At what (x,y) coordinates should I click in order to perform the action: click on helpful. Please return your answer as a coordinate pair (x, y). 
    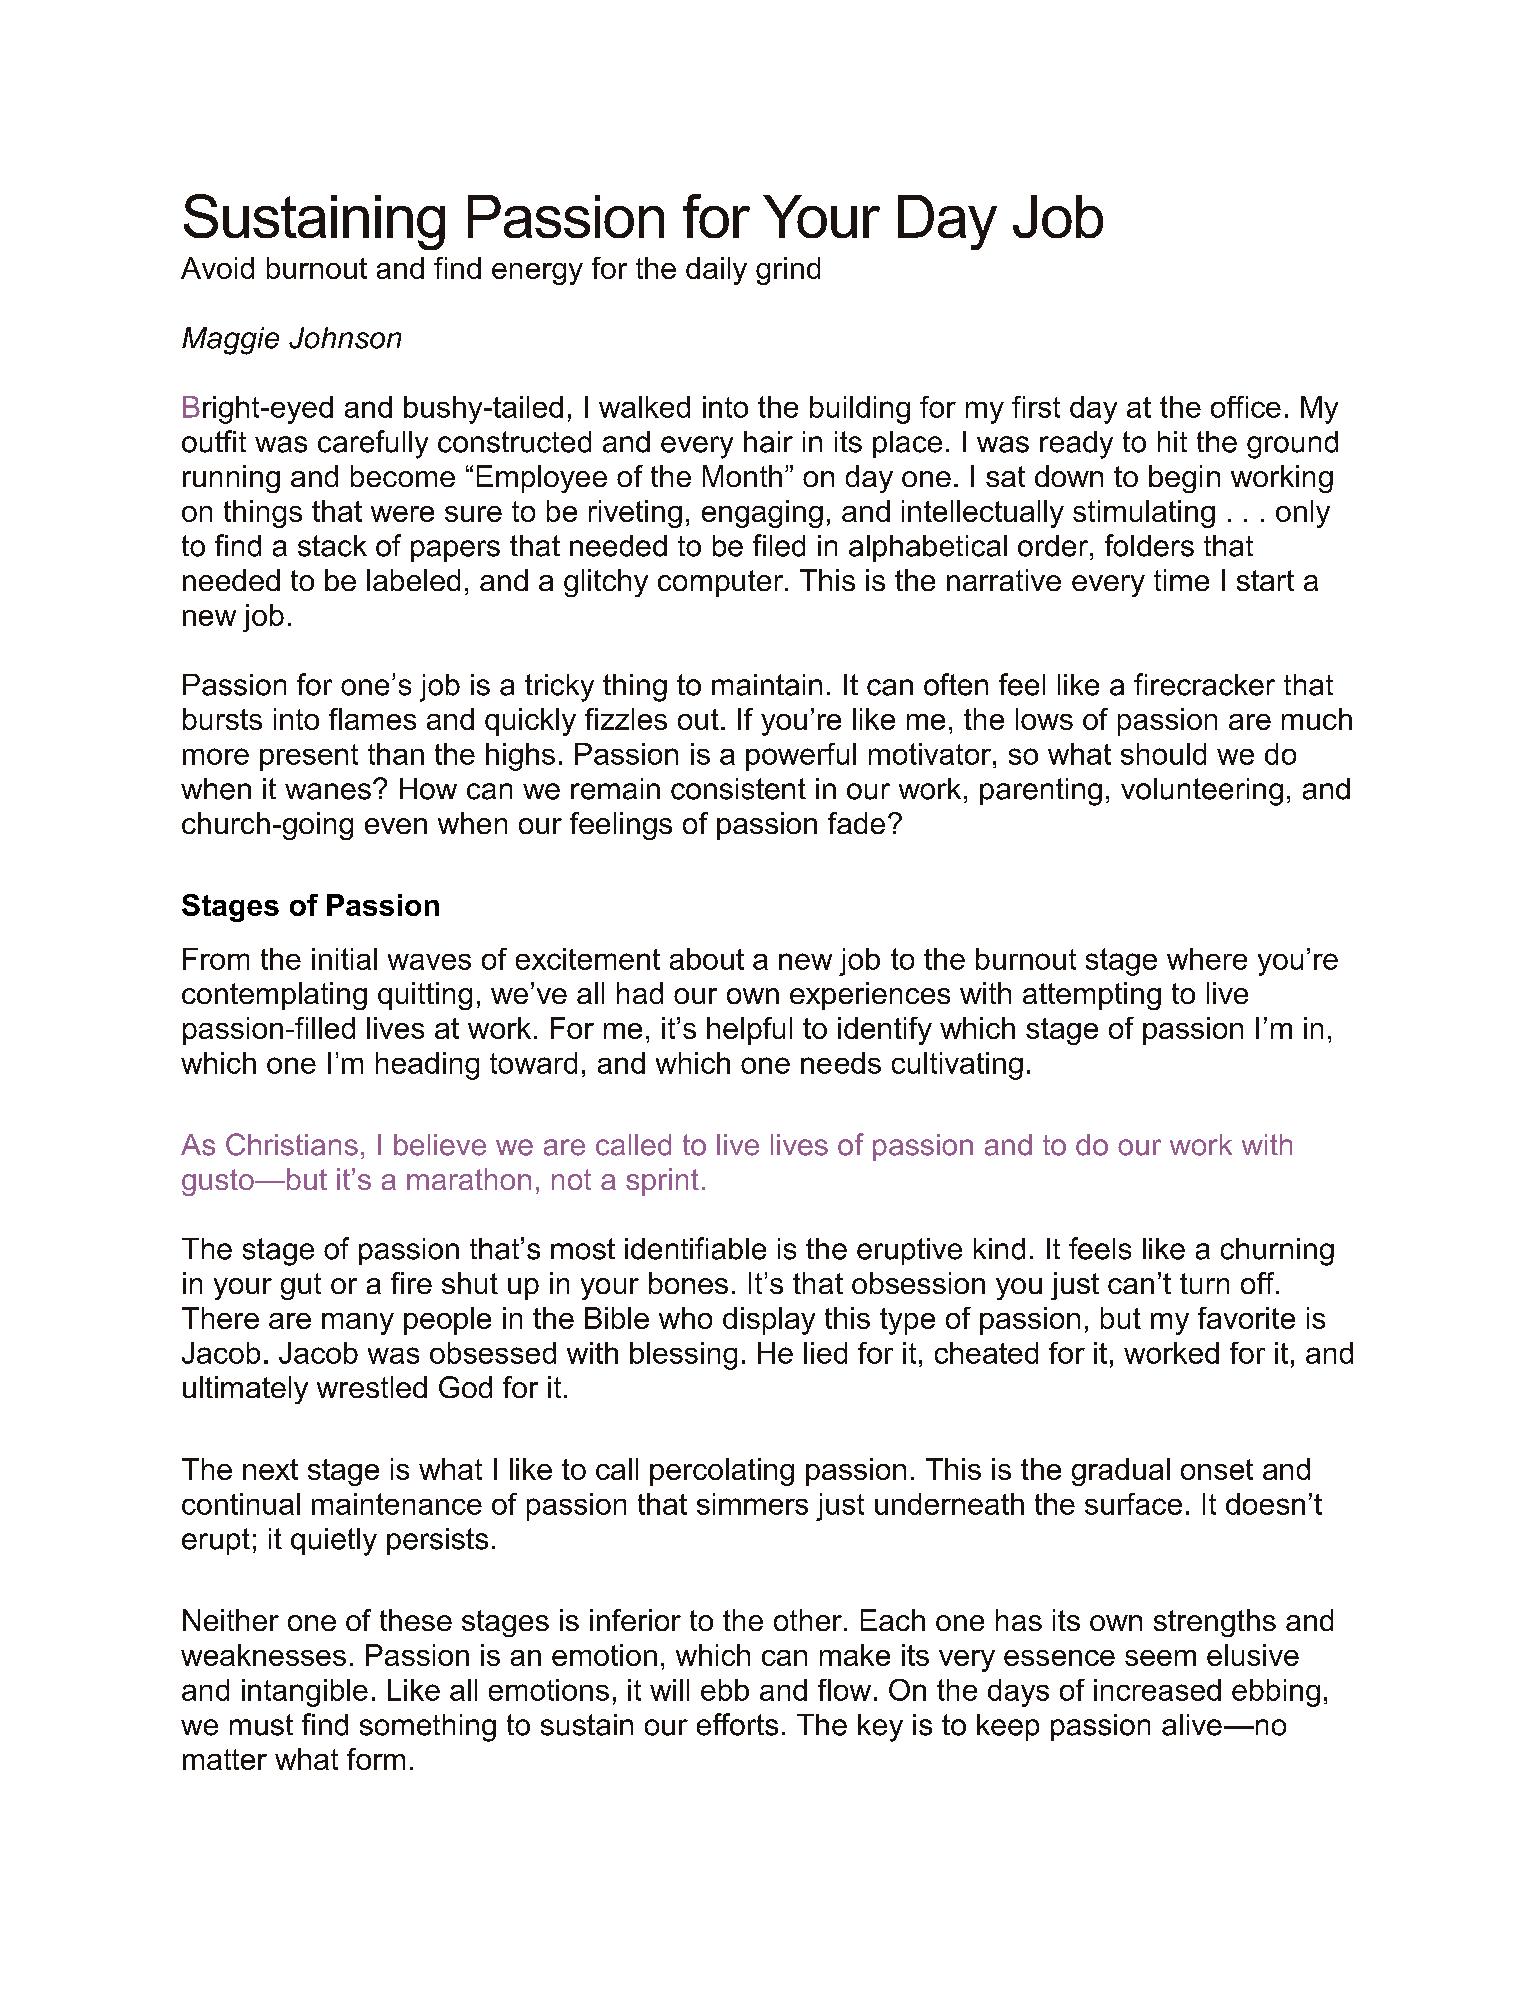
    Looking at the image, I should click on (749, 1031).
